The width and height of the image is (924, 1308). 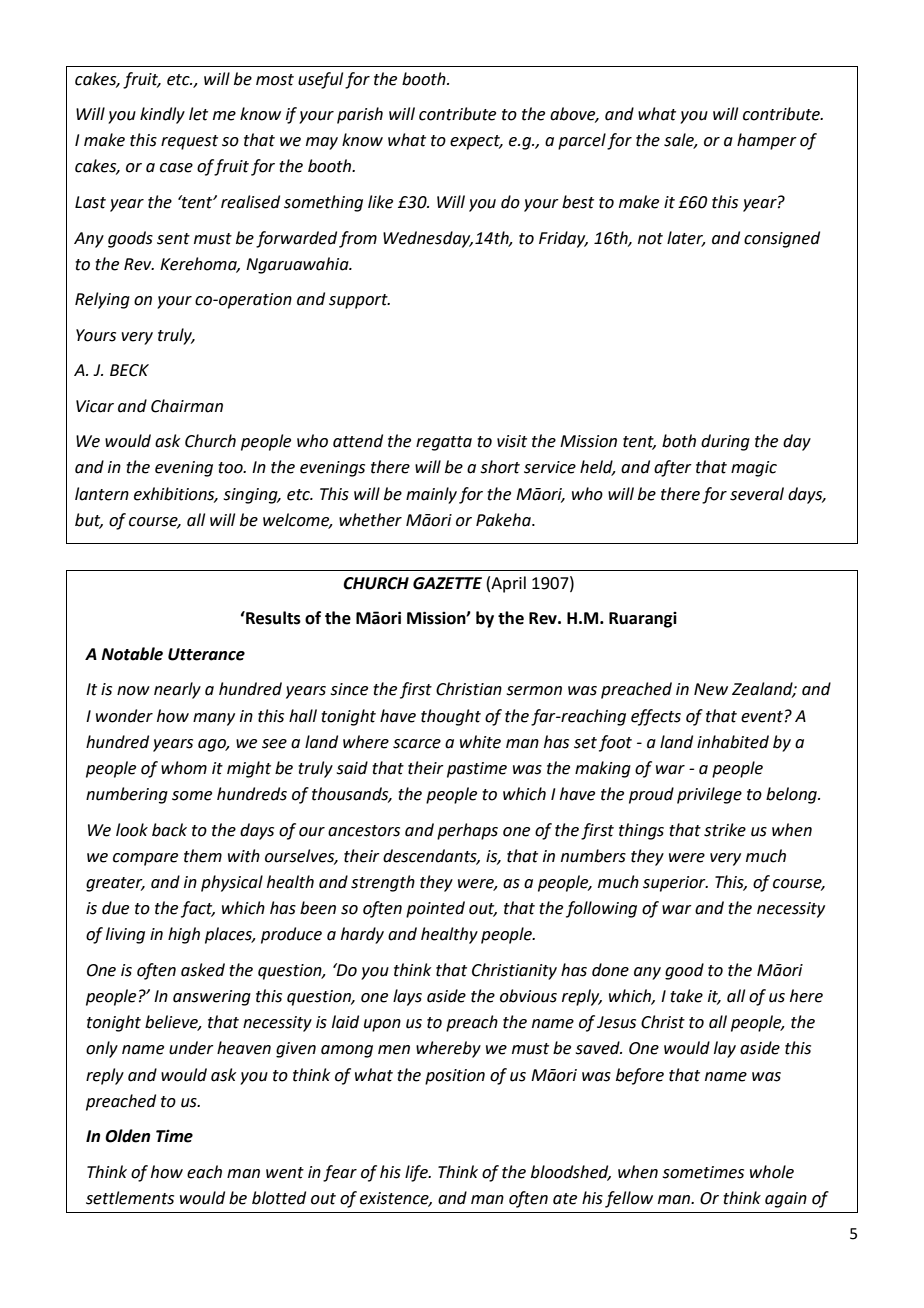 What do you see at coordinates (447, 583) in the image?
I see `GAZETTE` at bounding box center [447, 583].
